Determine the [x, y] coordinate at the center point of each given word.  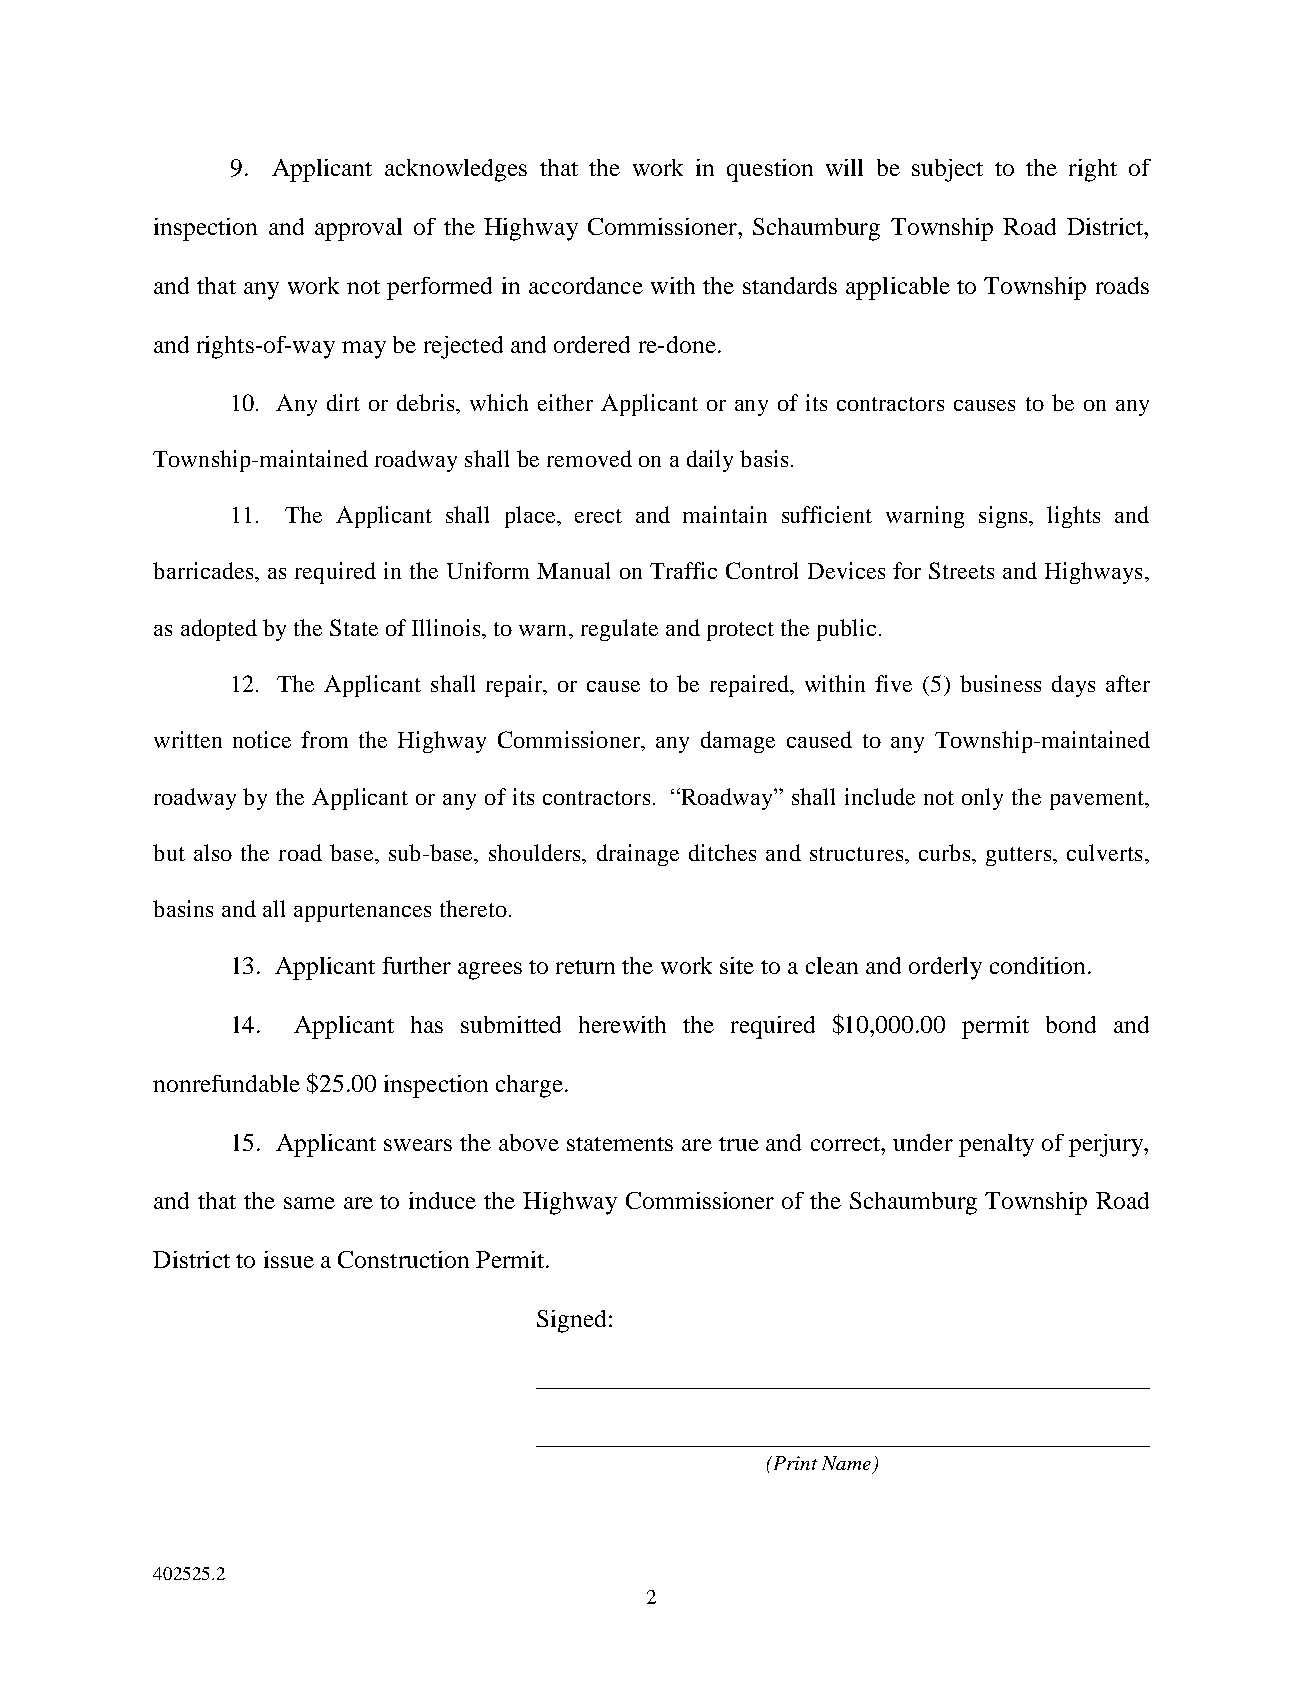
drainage [638, 855]
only [982, 799]
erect [598, 516]
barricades [203, 570]
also [213, 852]
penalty [996, 1145]
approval [358, 229]
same [309, 1203]
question [770, 170]
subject [947, 170]
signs [1004, 517]
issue [289, 1259]
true [739, 1144]
